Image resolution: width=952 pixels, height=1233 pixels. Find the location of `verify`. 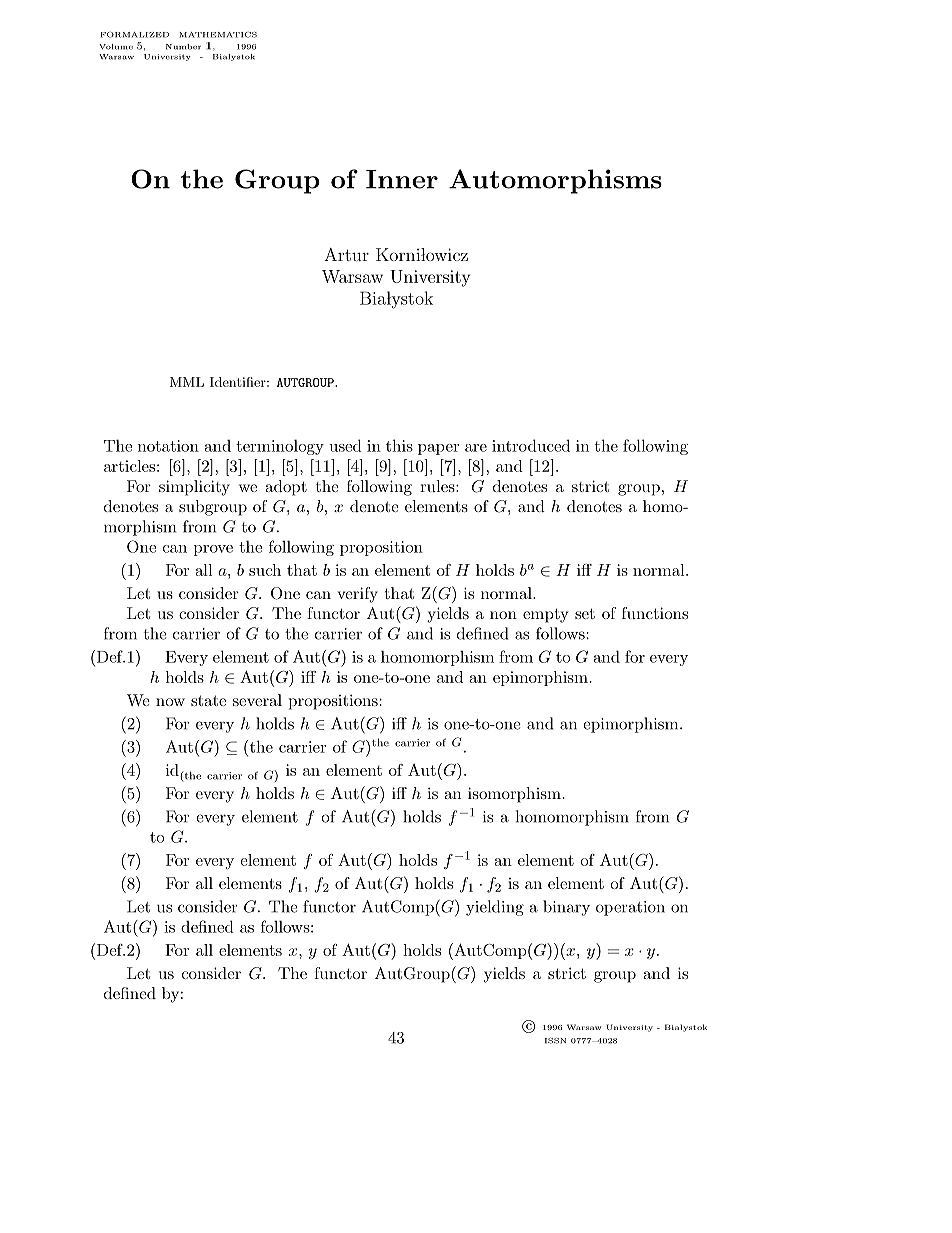

verify is located at coordinates (357, 595).
